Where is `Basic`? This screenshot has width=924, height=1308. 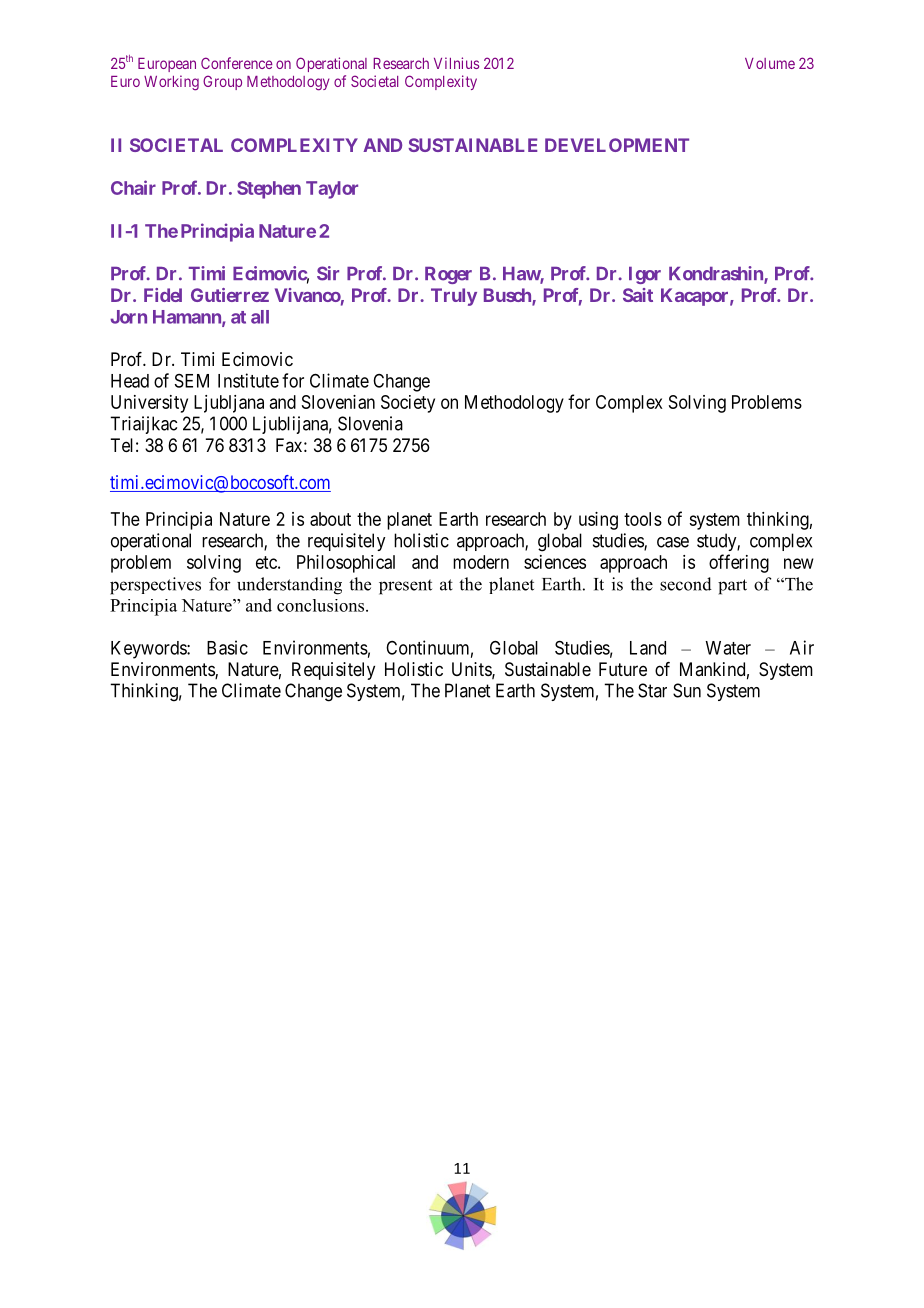
Basic is located at coordinates (227, 647).
